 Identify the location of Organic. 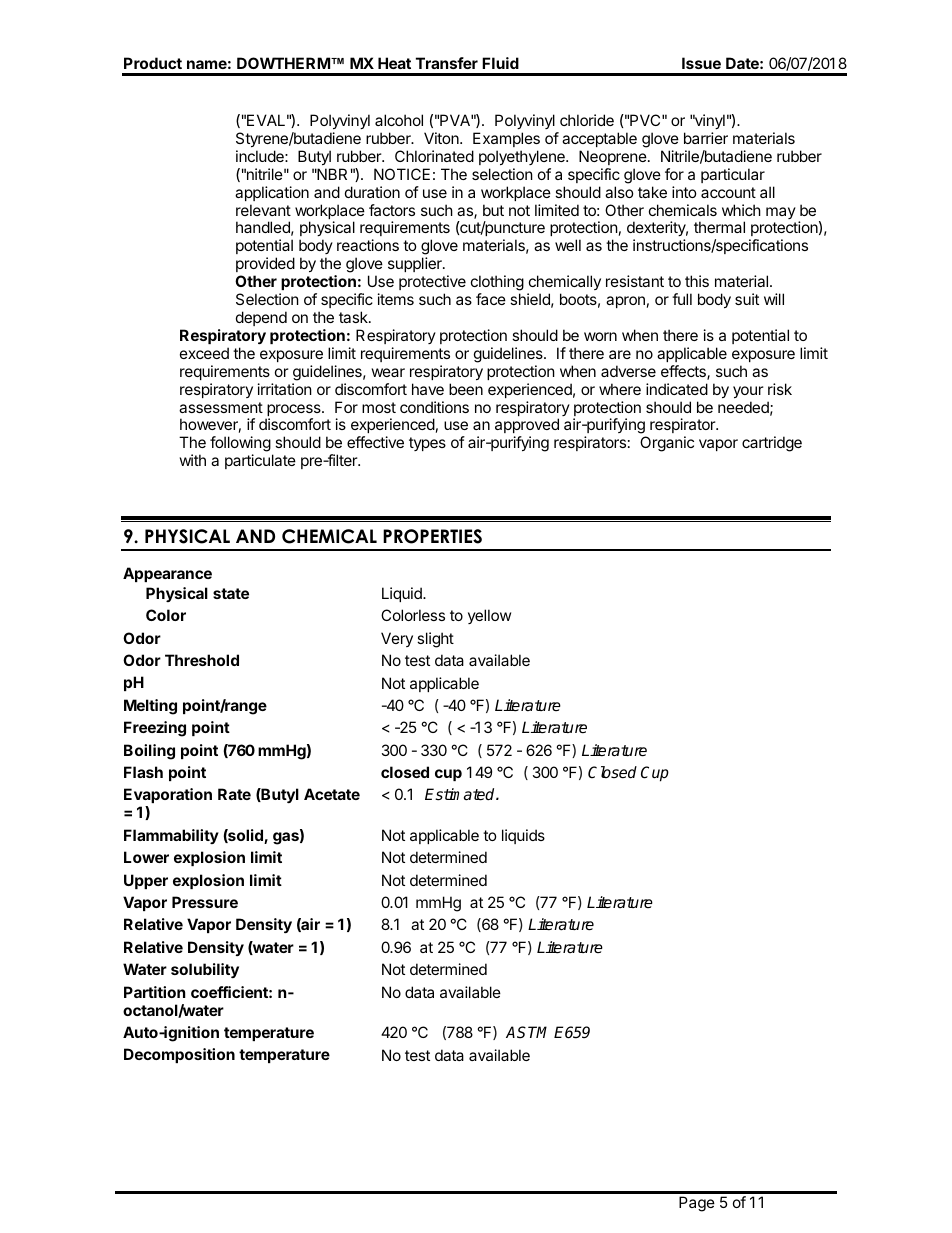
(667, 444).
